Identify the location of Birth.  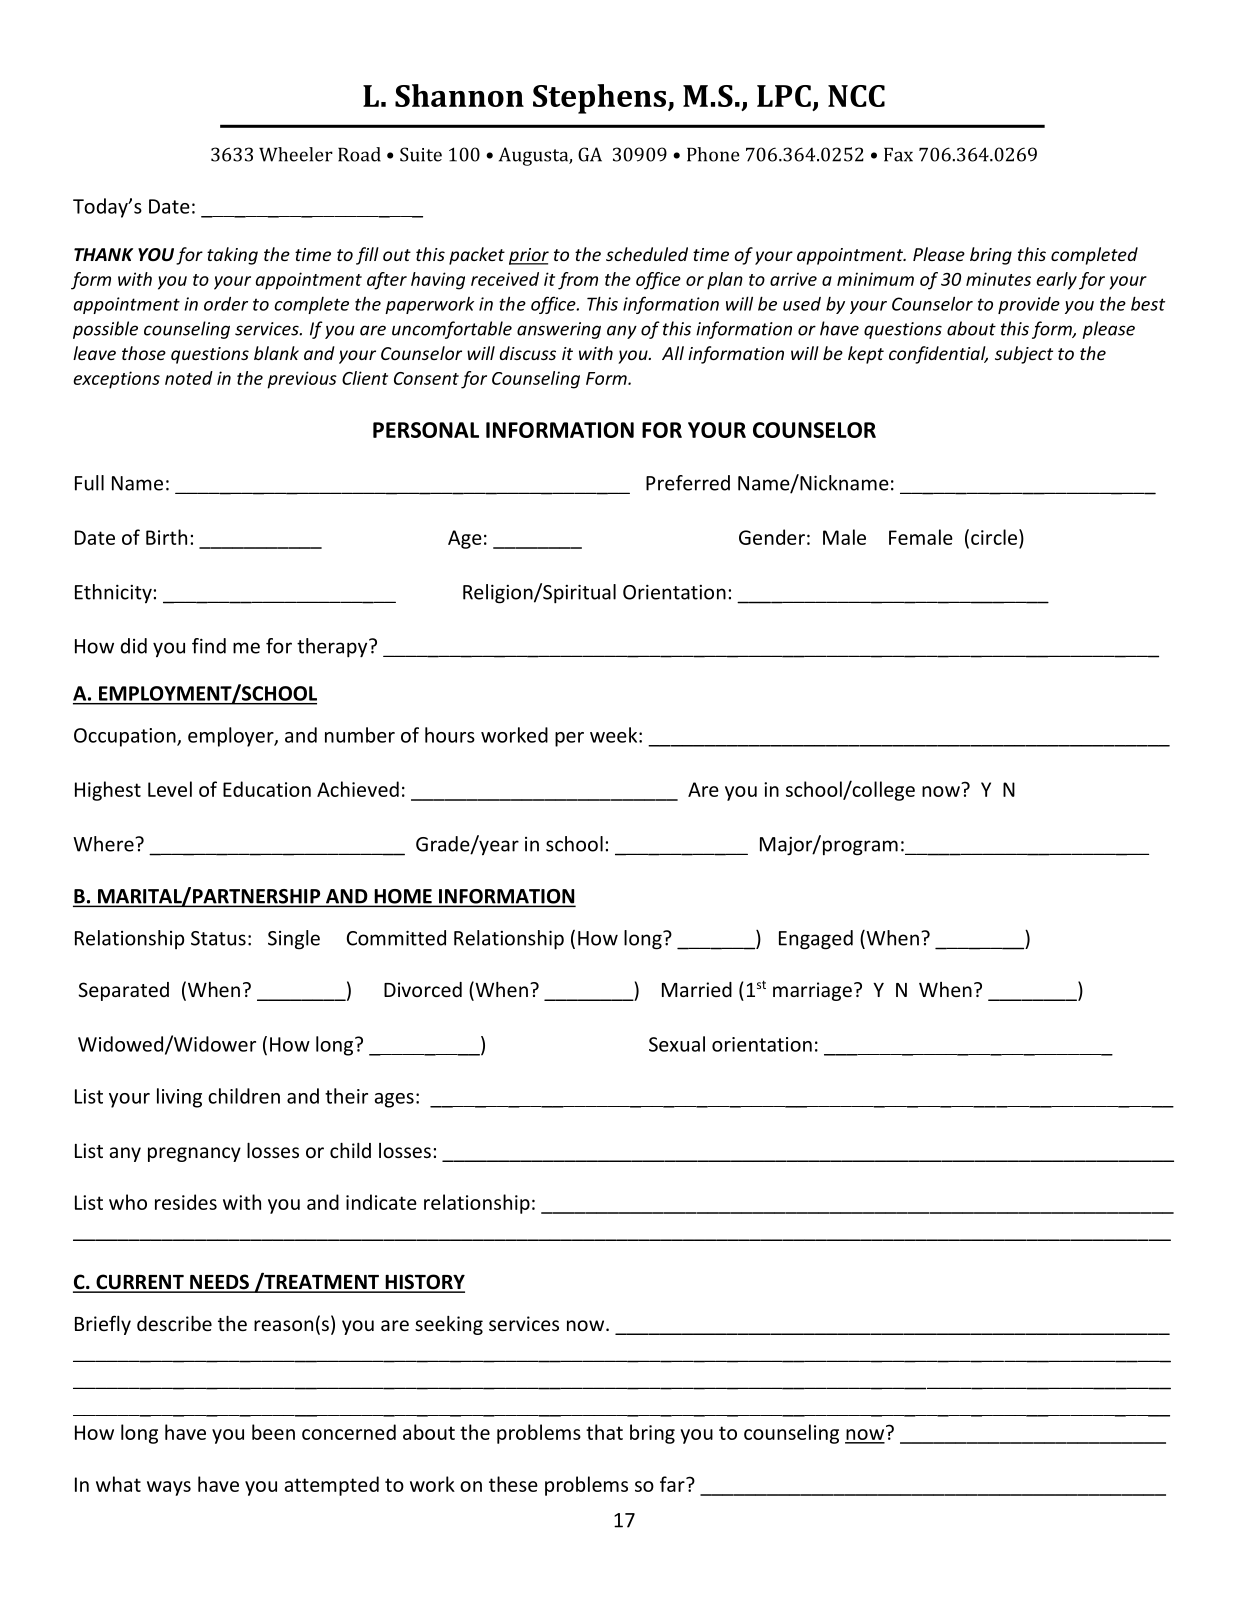
(166, 537).
